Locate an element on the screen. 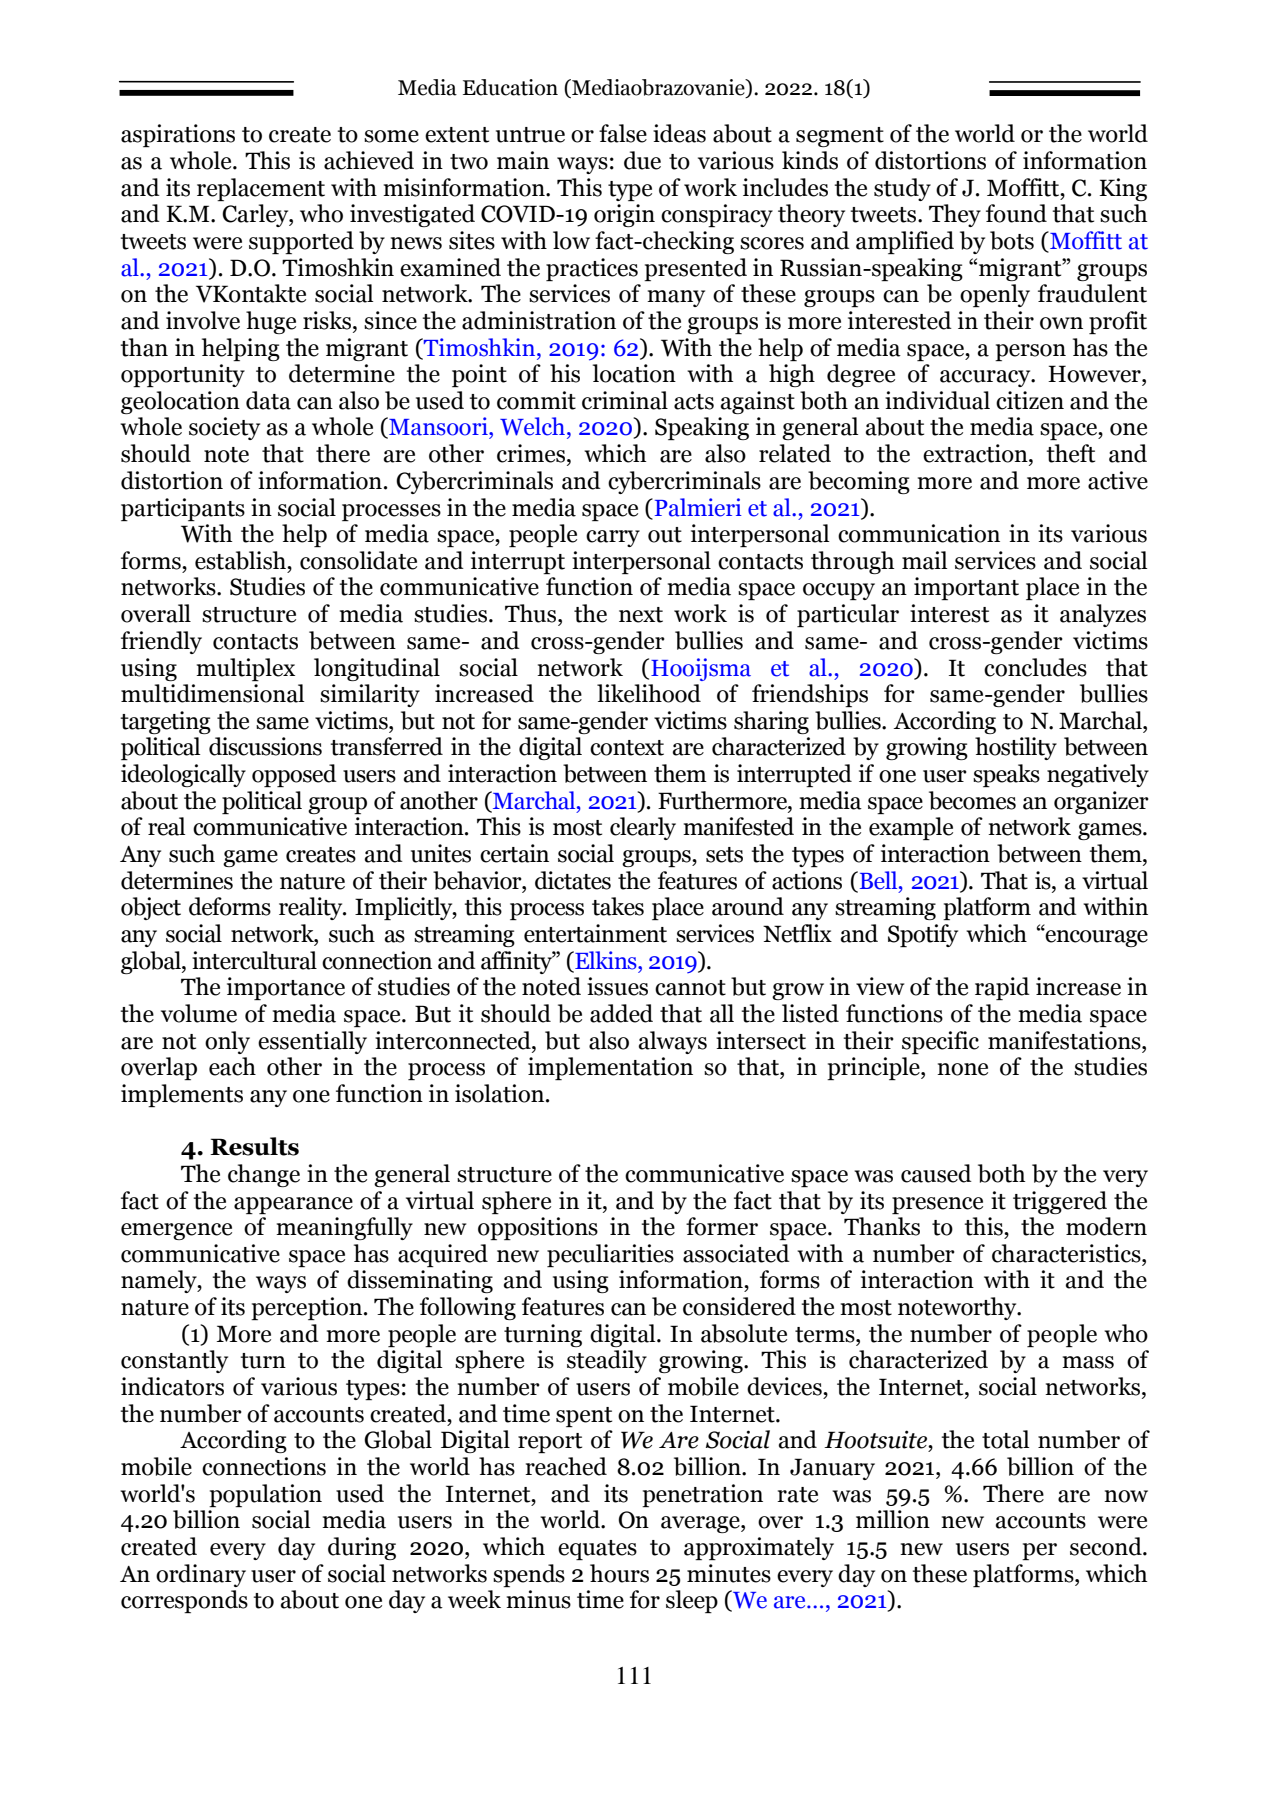  false is located at coordinates (623, 133).
